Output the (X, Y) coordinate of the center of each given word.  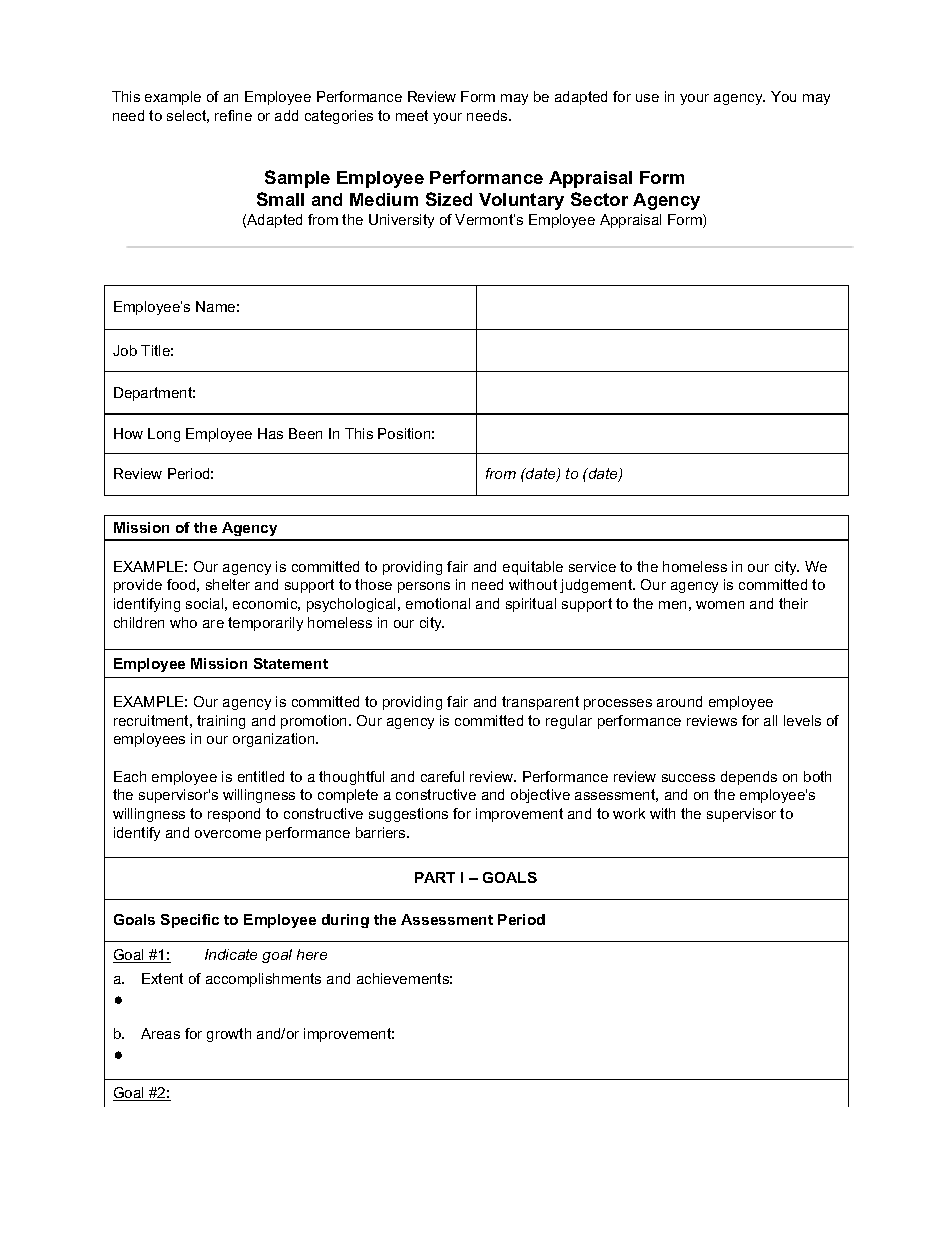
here (312, 954)
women (720, 605)
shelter (228, 584)
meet (412, 115)
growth (229, 1035)
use (647, 98)
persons (424, 587)
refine (233, 115)
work (629, 813)
